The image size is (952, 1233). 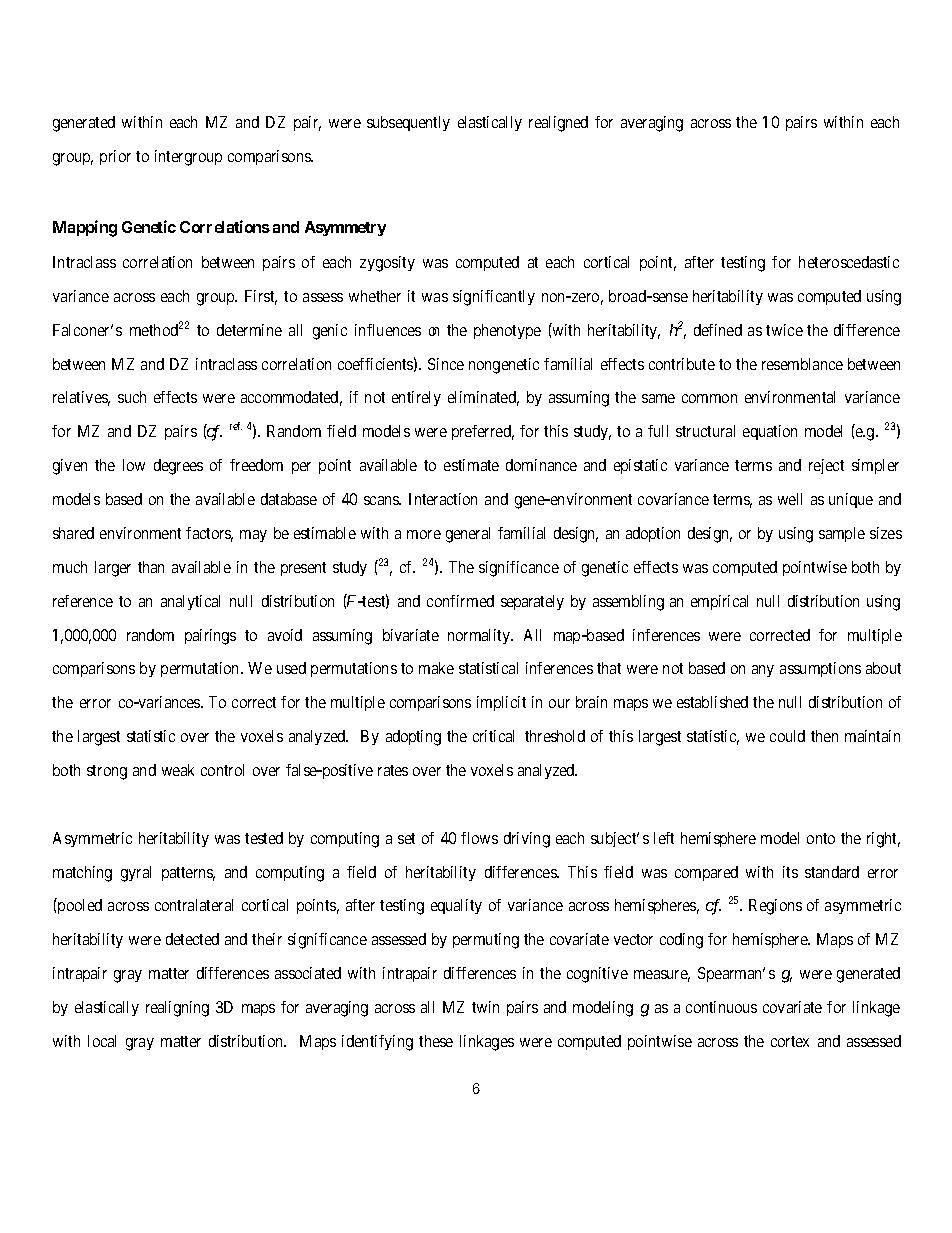 What do you see at coordinates (178, 770) in the page?
I see `weak` at bounding box center [178, 770].
